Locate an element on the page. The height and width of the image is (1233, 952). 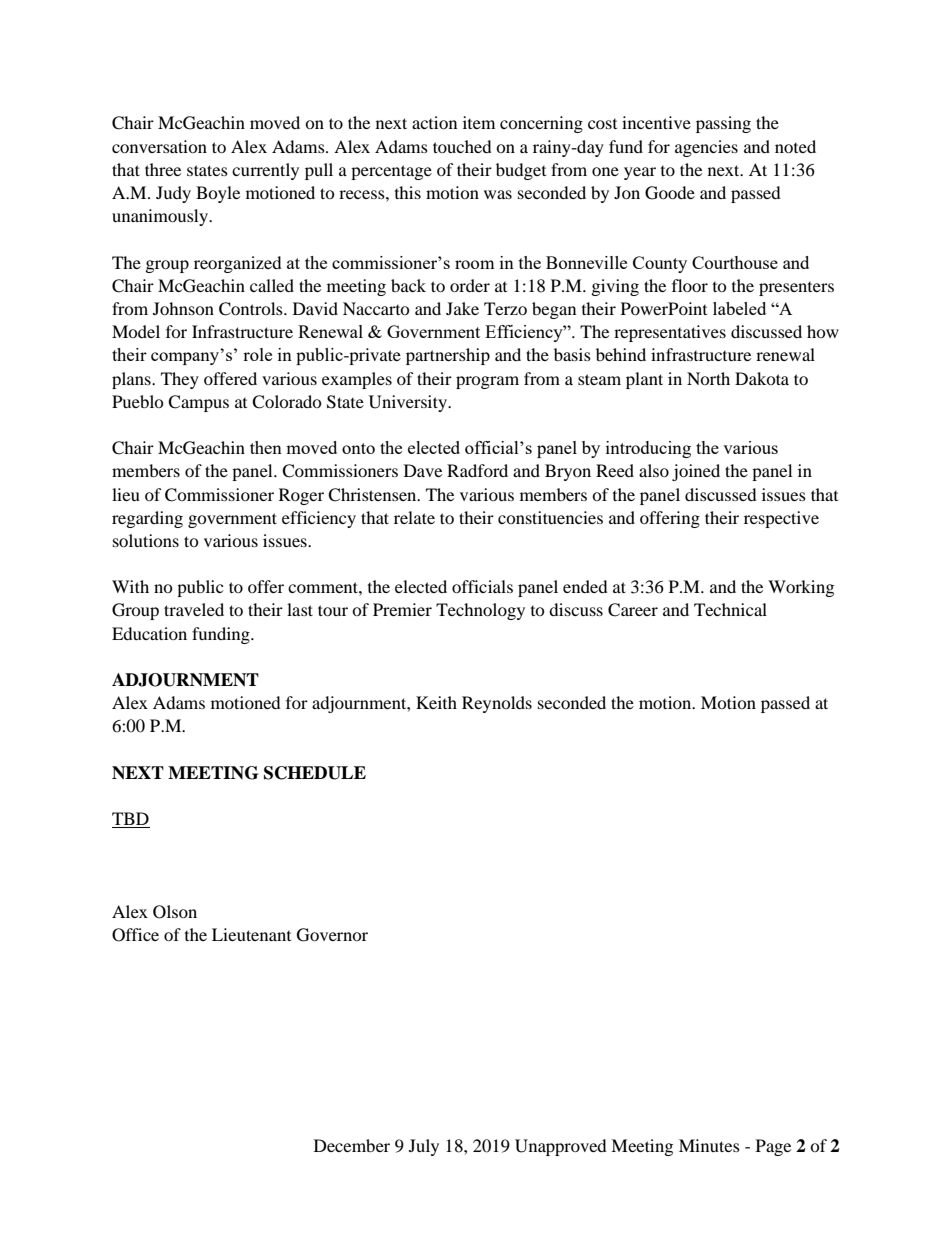
December is located at coordinates (352, 1145).
